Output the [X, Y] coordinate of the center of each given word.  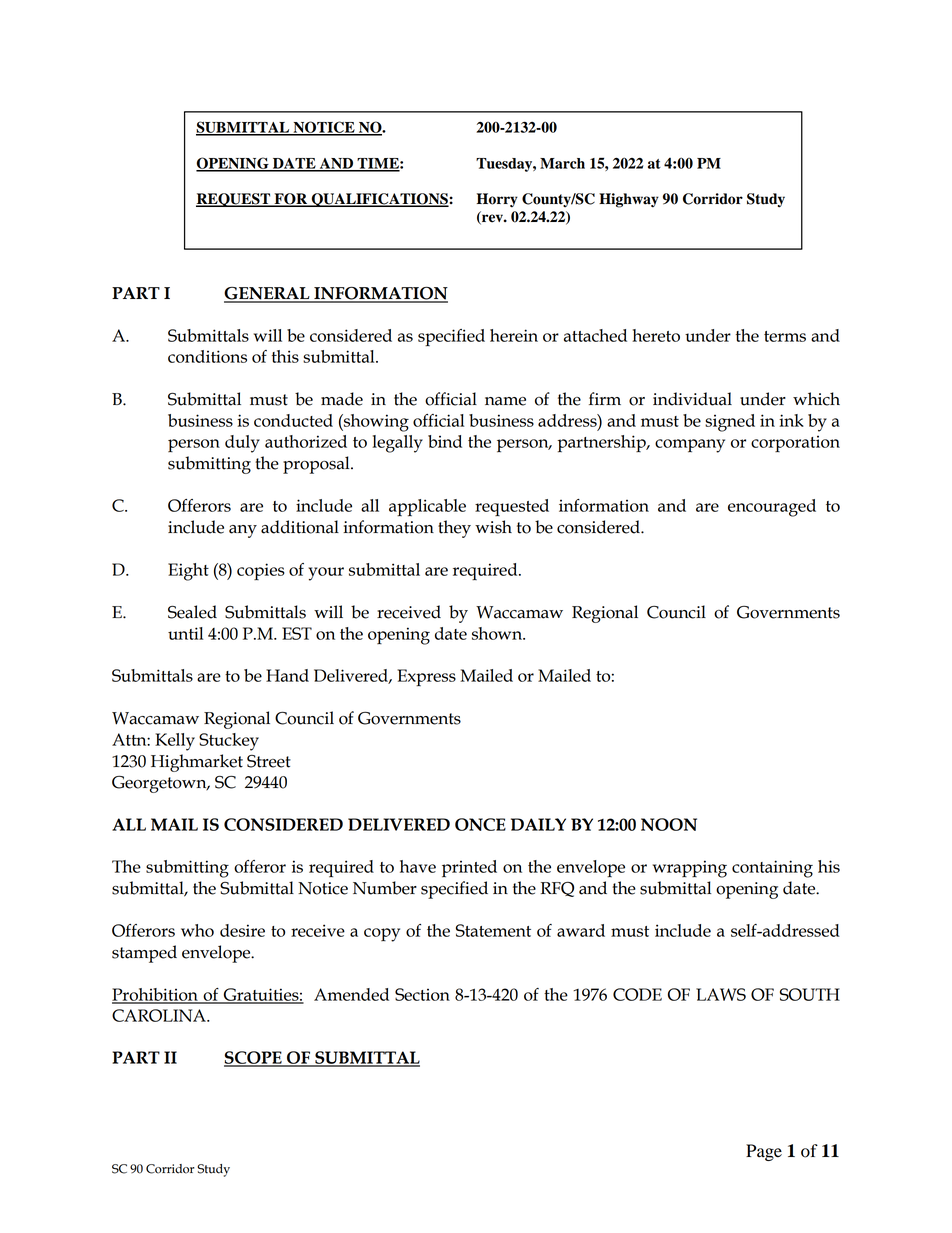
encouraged [772, 508]
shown [498, 633]
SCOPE [254, 1058]
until [185, 633]
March [562, 163]
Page [764, 1152]
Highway [629, 200]
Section [422, 994]
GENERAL [268, 294]
